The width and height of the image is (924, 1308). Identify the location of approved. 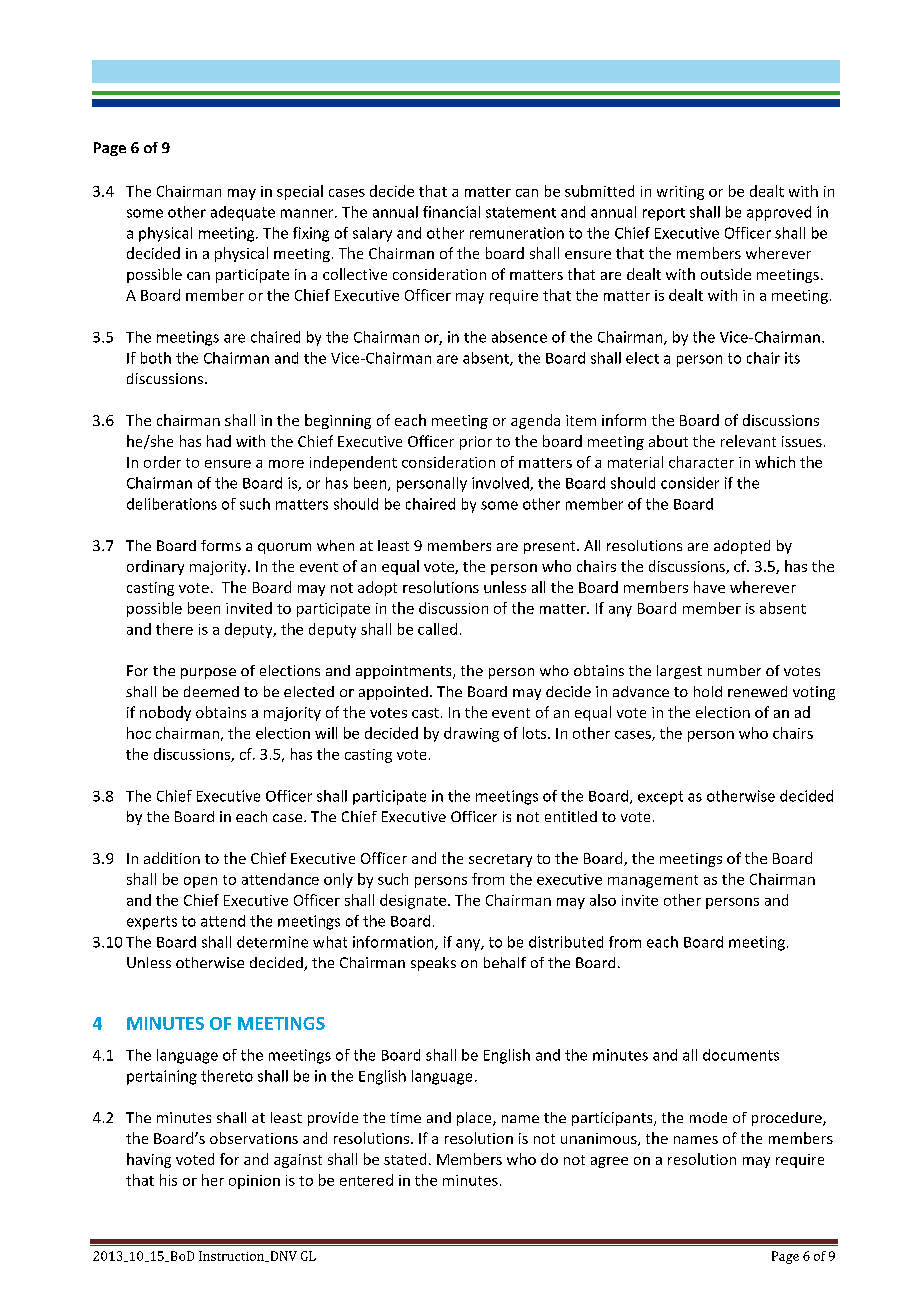
(779, 213).
